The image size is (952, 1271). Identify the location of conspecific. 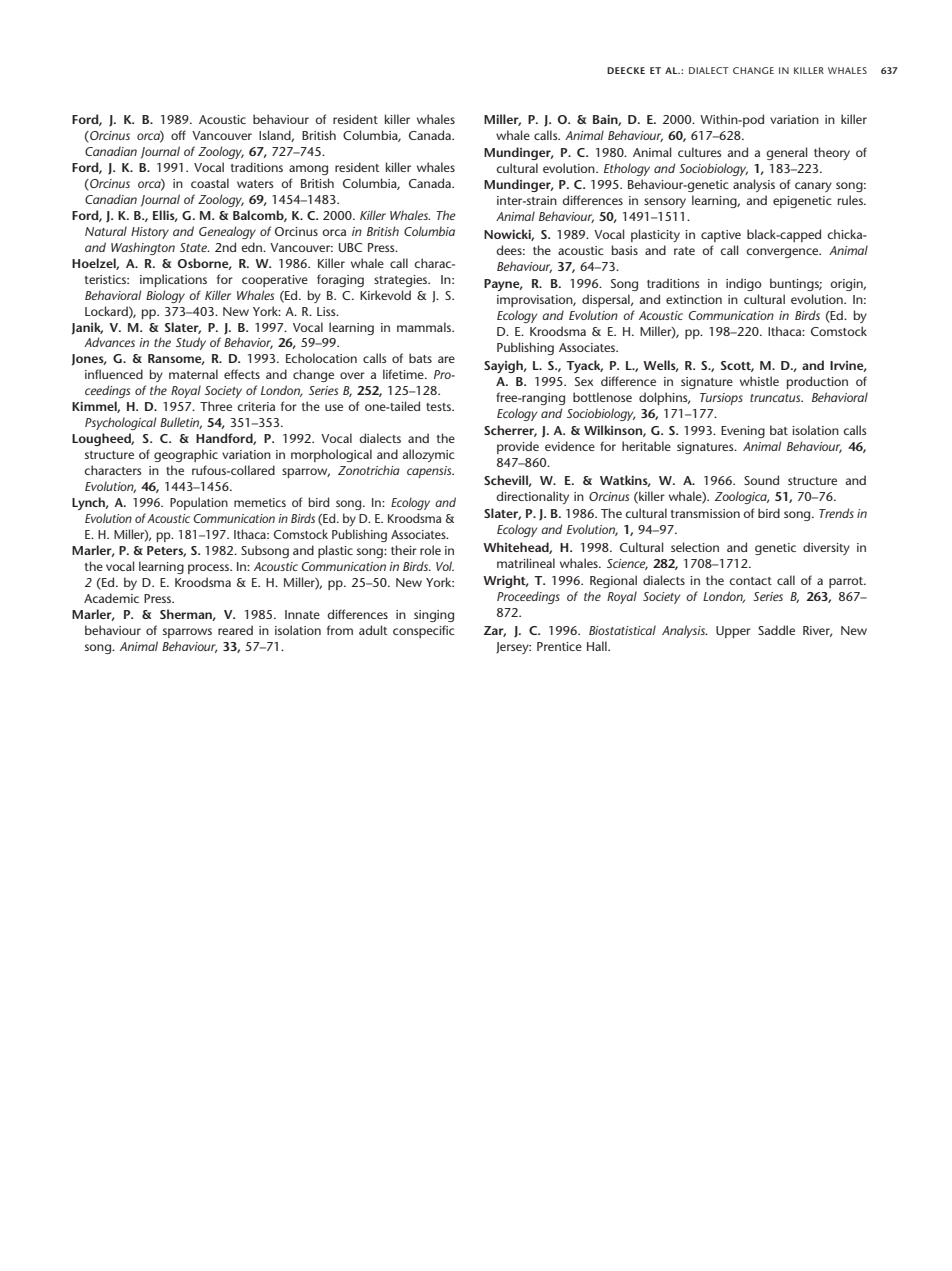
(424, 631).
